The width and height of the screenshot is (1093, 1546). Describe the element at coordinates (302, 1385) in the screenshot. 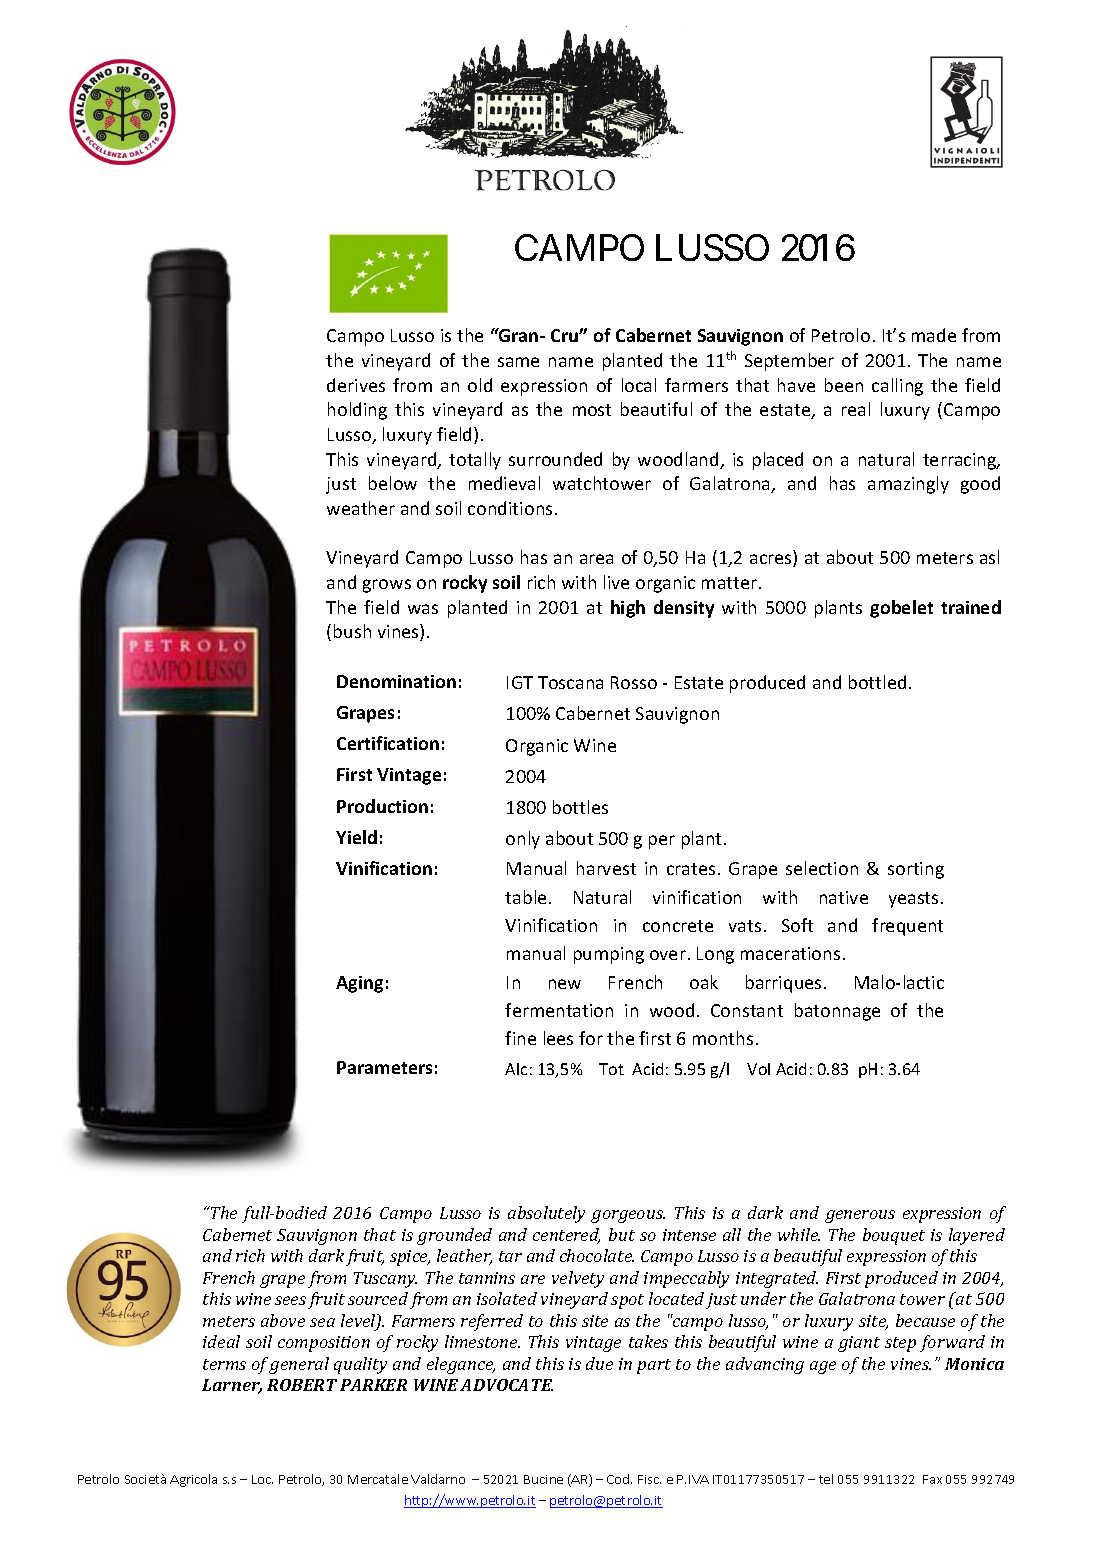

I see `ROBERT` at that location.
